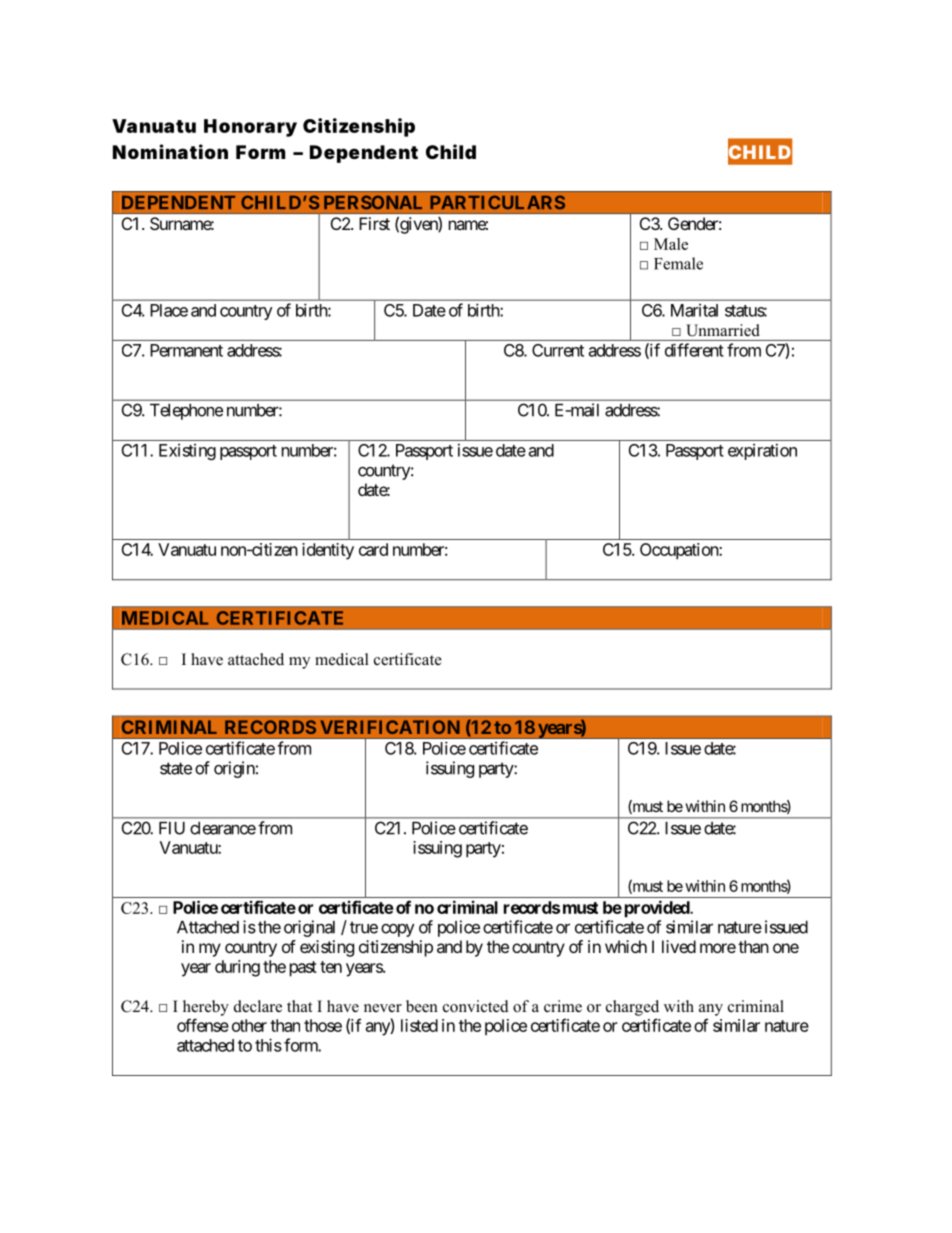 The image size is (952, 1233). Describe the element at coordinates (694, 350) in the document. I see `different` at that location.
